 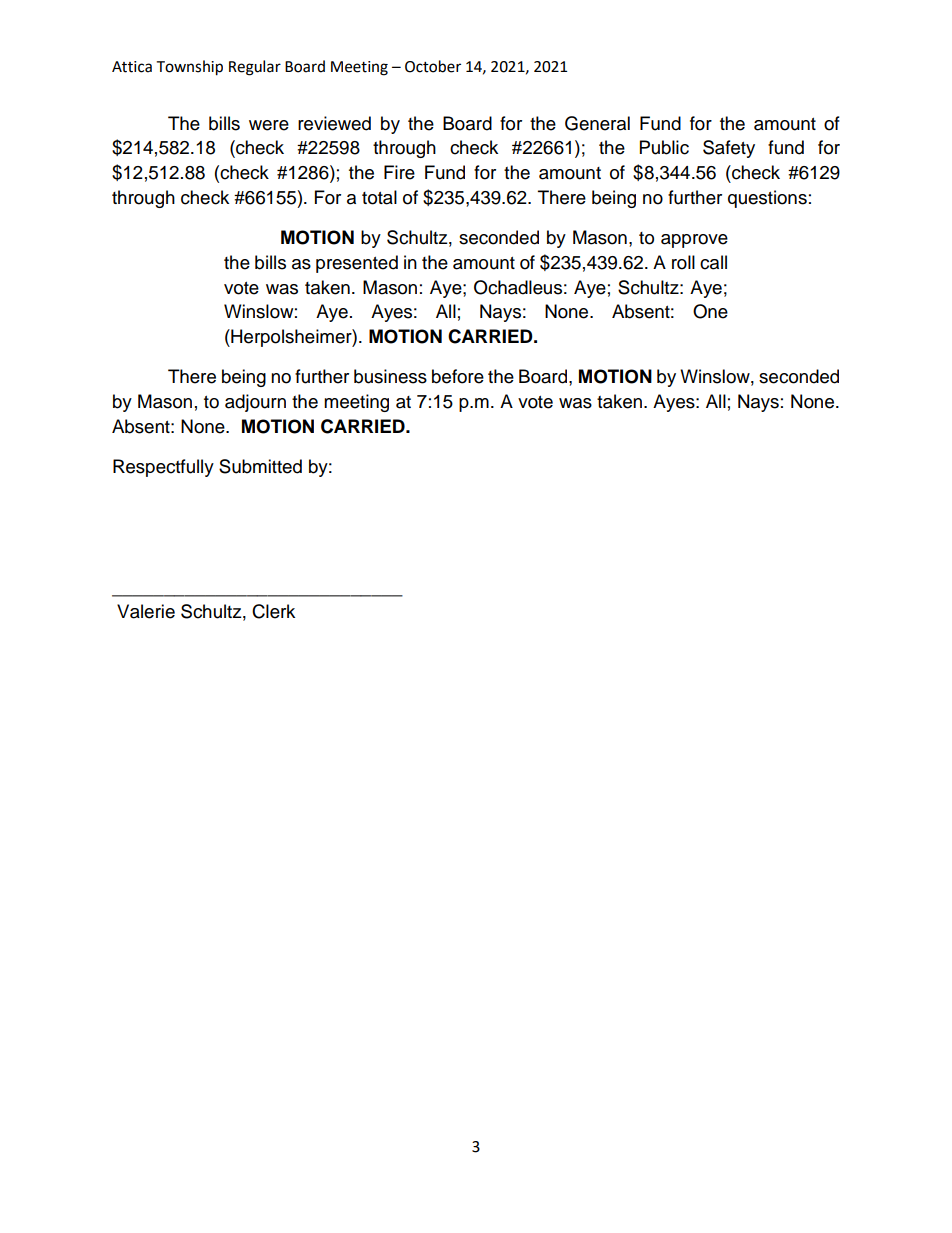 I want to click on Submitted, so click(x=260, y=466).
